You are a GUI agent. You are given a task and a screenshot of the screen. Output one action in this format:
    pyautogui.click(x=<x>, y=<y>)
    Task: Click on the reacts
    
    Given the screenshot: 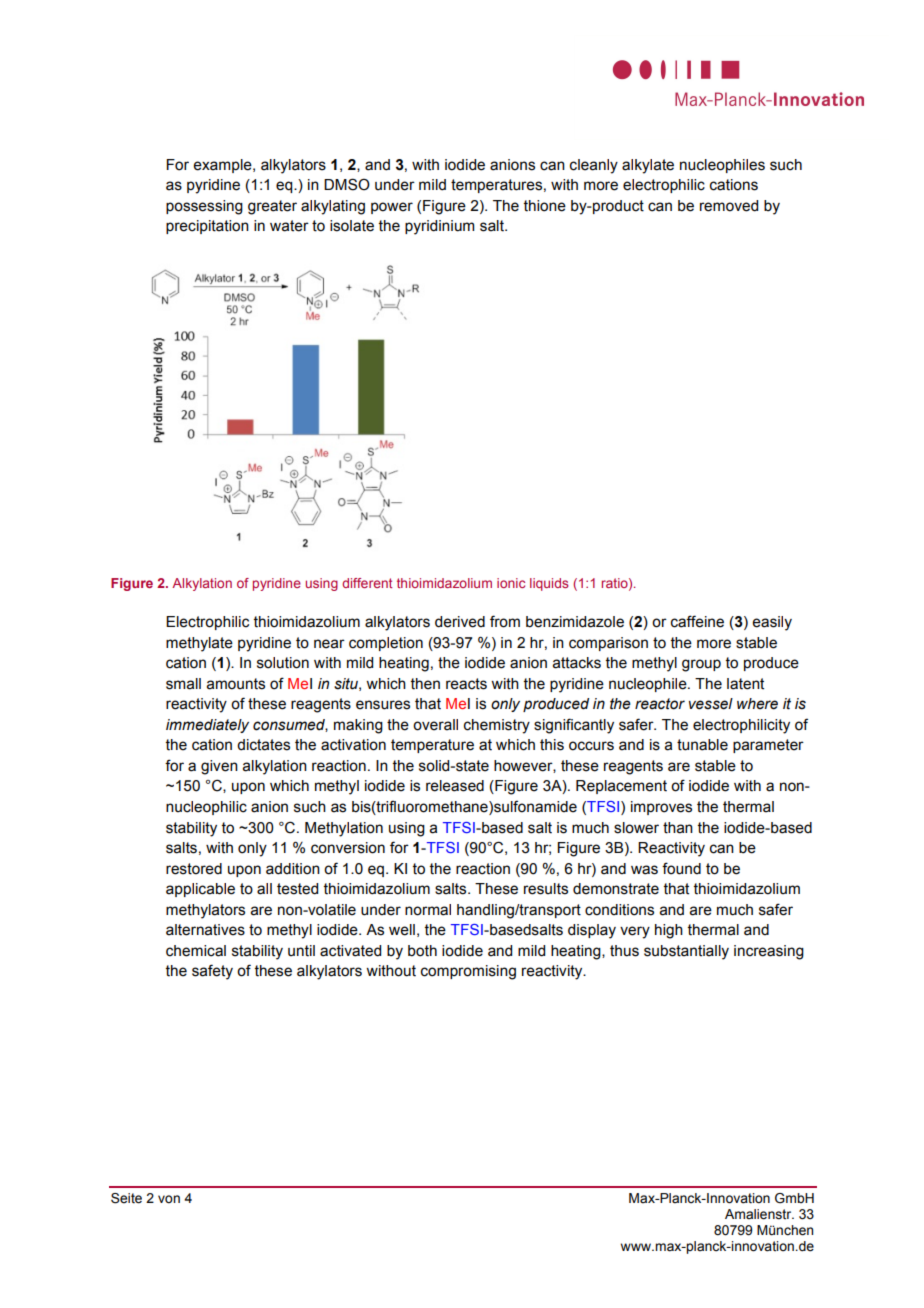 What is the action you would take?
    pyautogui.click(x=466, y=684)
